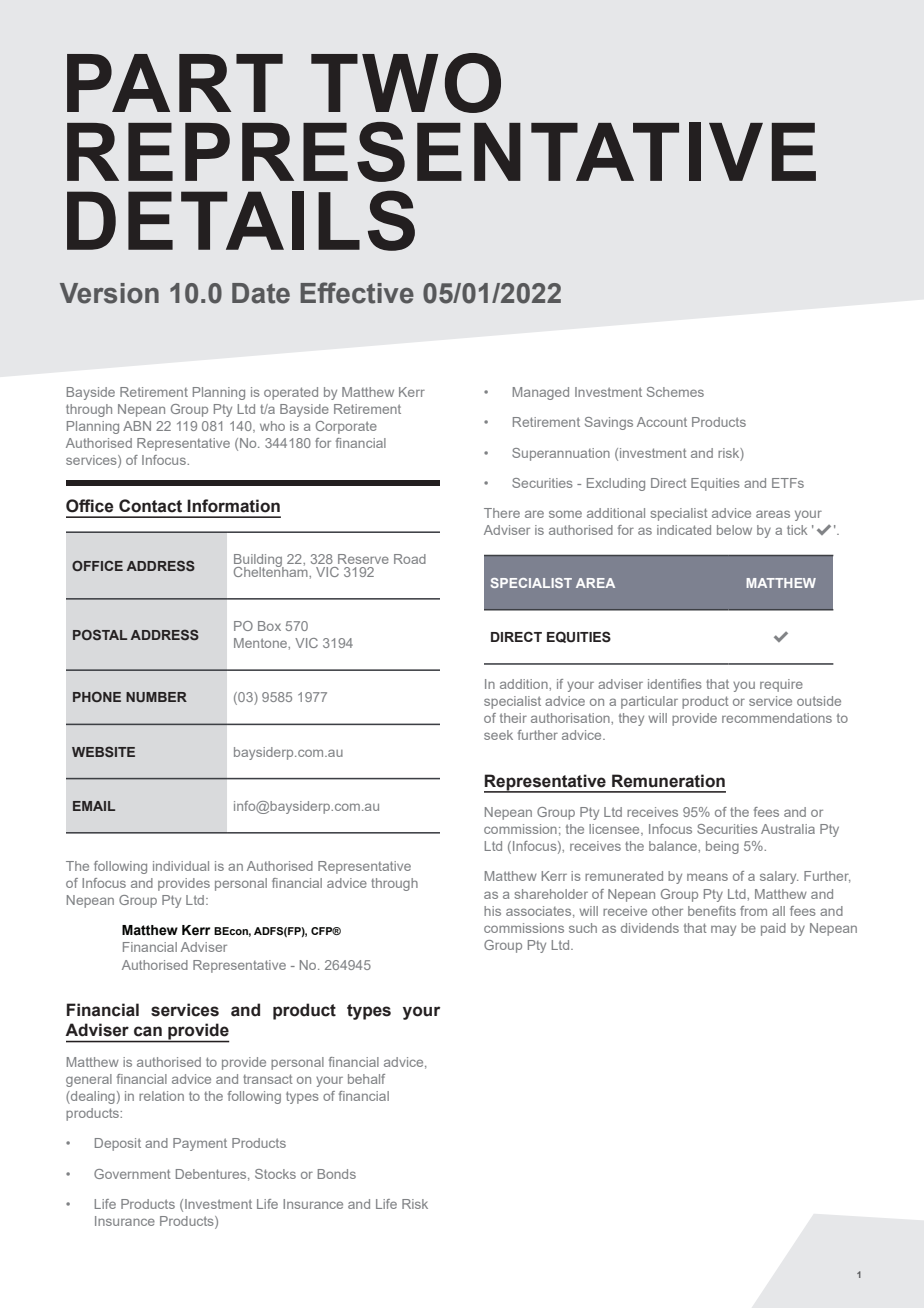 The width and height of the document is (924, 1308). I want to click on POSTAL, so click(100, 634).
